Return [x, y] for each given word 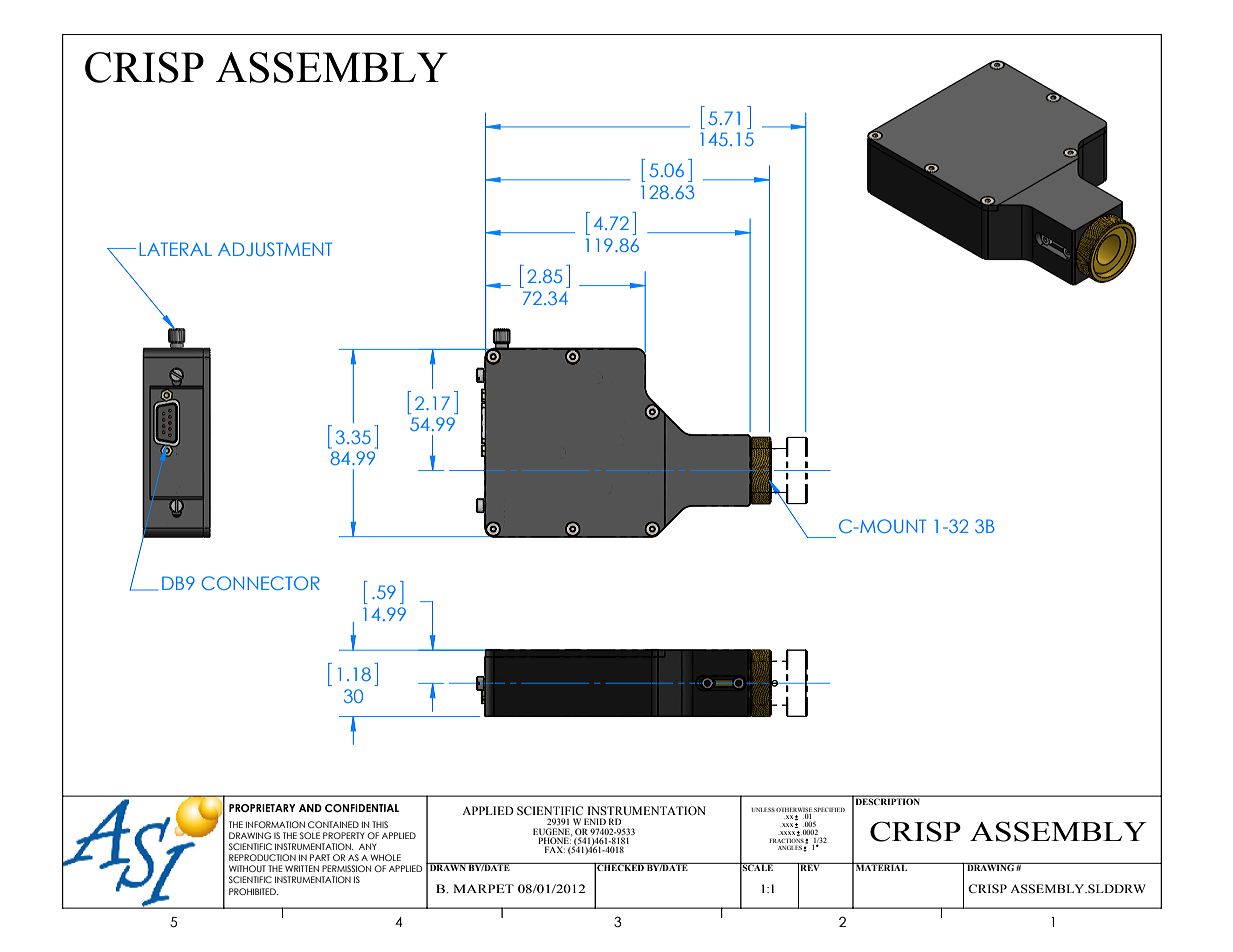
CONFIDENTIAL [362, 808]
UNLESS [763, 809]
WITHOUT [247, 868]
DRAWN [448, 867]
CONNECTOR [261, 583]
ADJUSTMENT [275, 249]
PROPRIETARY [262, 808]
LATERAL [175, 249]
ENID [595, 821]
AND [310, 808]
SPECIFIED [829, 809]
